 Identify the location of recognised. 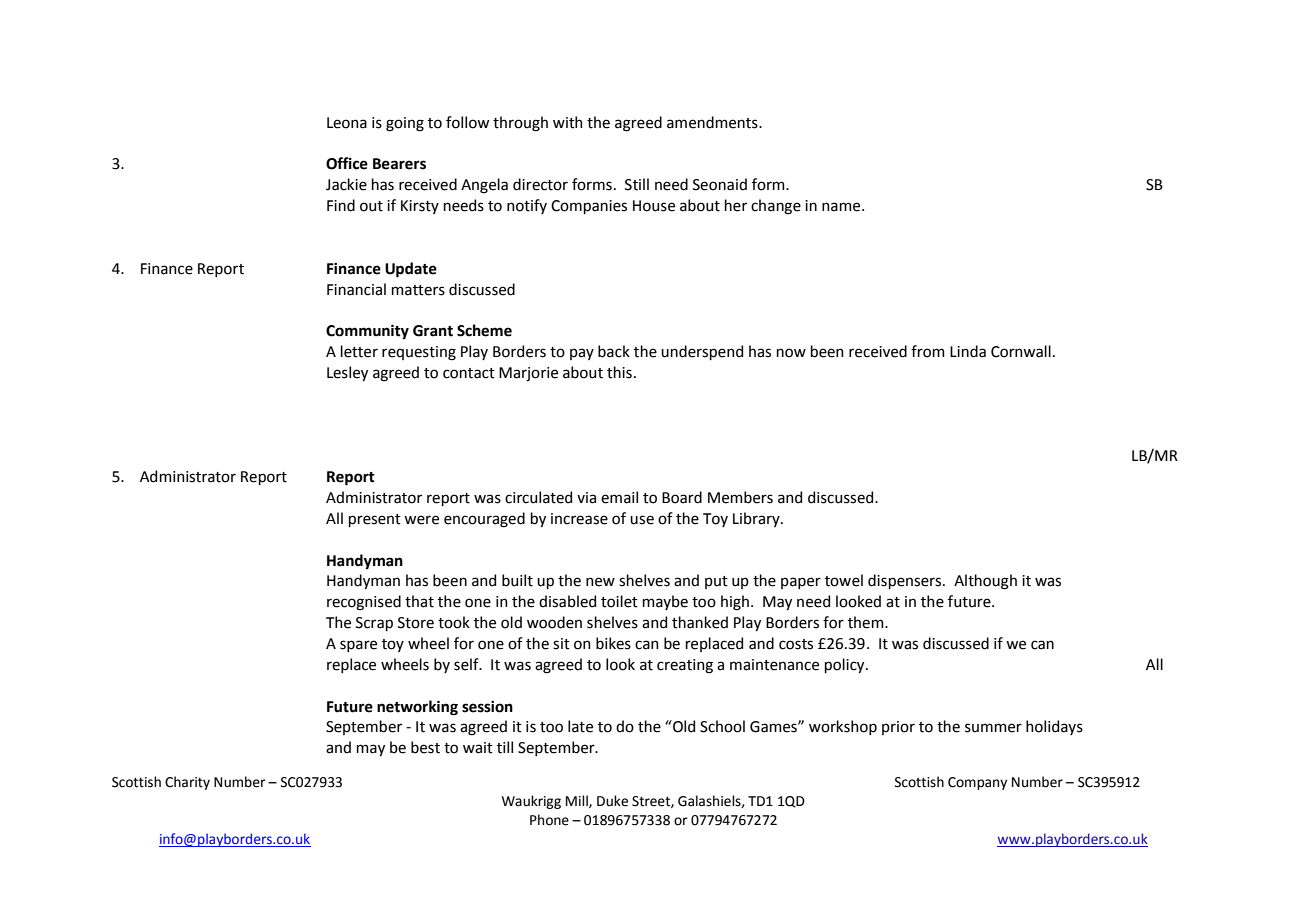
(364, 603).
